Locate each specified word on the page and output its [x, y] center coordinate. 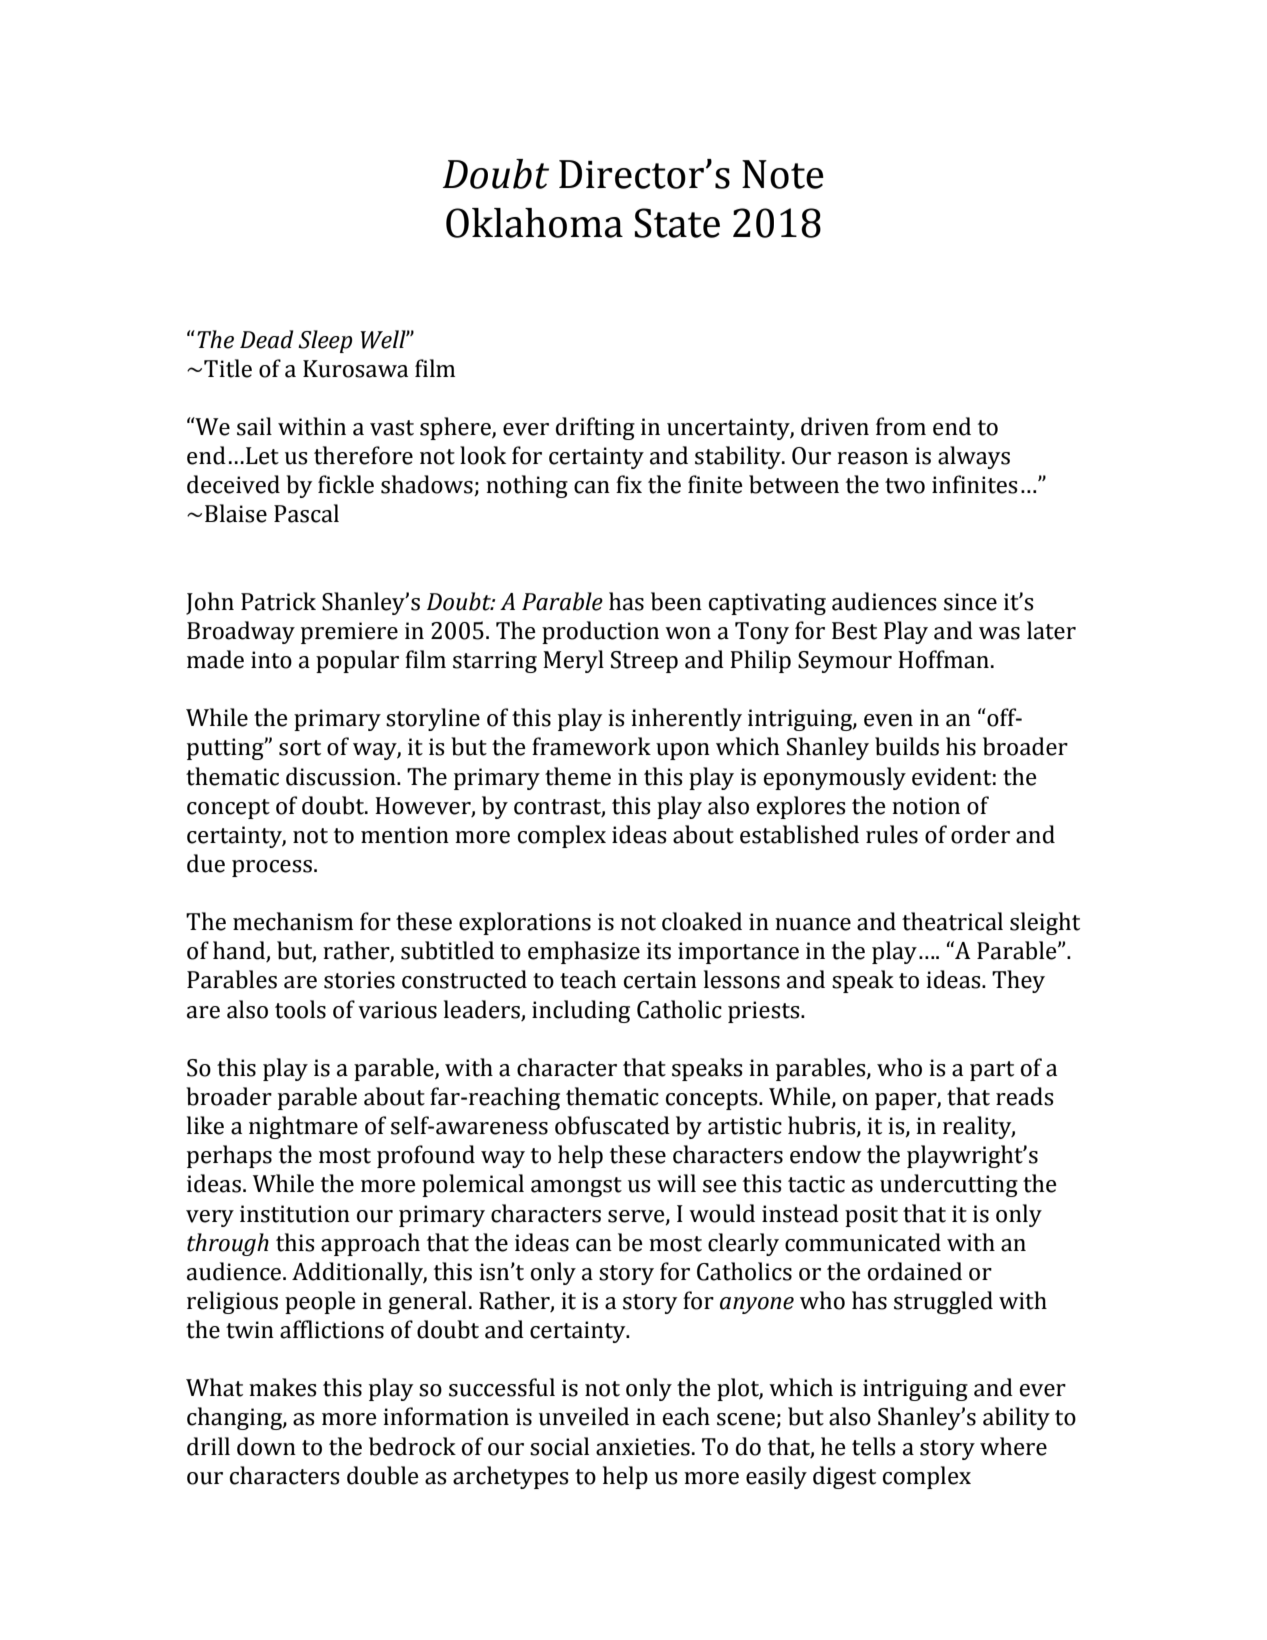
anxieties [643, 1447]
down [266, 1446]
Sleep [325, 341]
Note [783, 174]
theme [578, 776]
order [980, 834]
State [677, 223]
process [272, 868]
